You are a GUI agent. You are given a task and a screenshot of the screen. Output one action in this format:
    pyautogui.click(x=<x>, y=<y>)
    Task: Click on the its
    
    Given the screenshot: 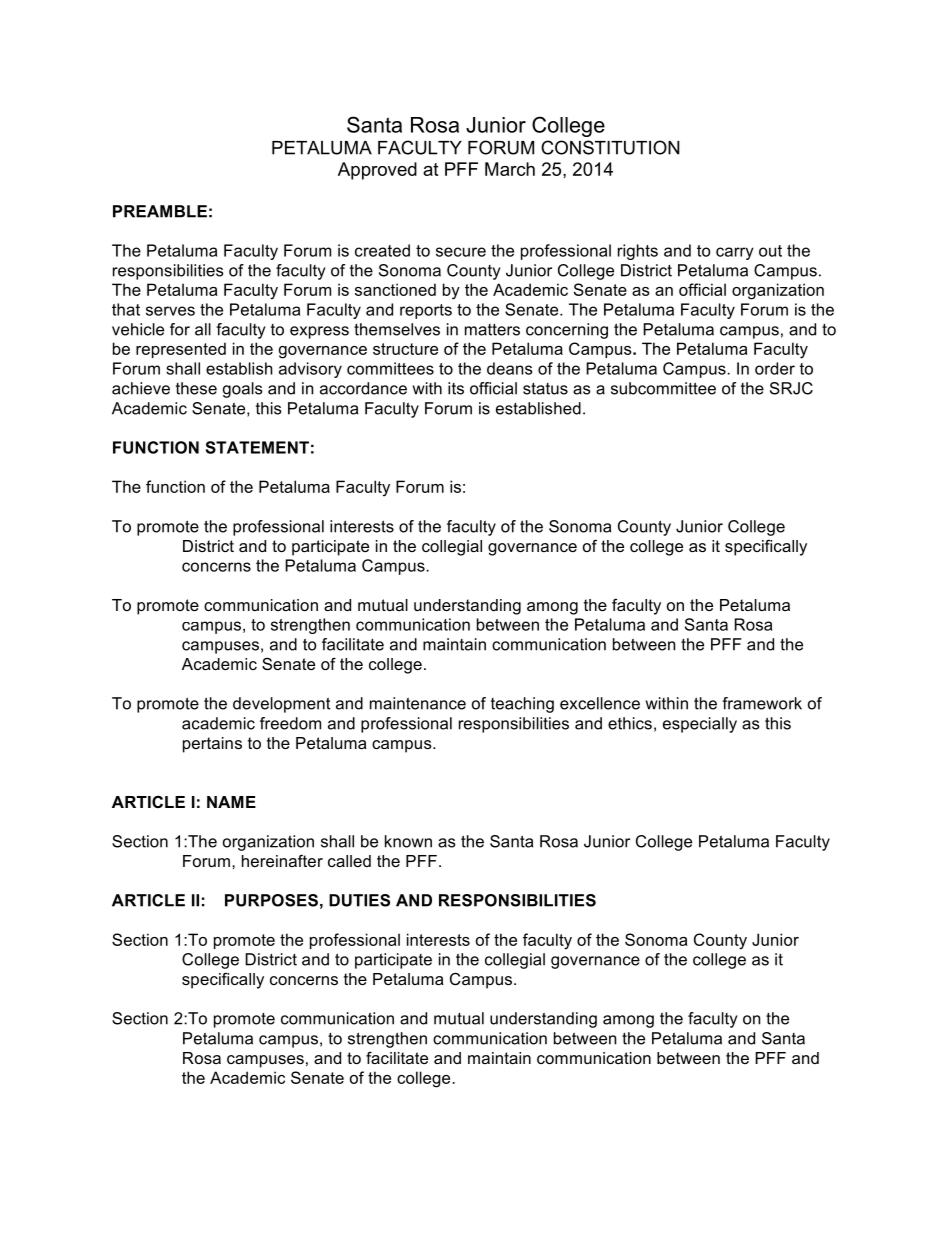 What is the action you would take?
    pyautogui.click(x=456, y=388)
